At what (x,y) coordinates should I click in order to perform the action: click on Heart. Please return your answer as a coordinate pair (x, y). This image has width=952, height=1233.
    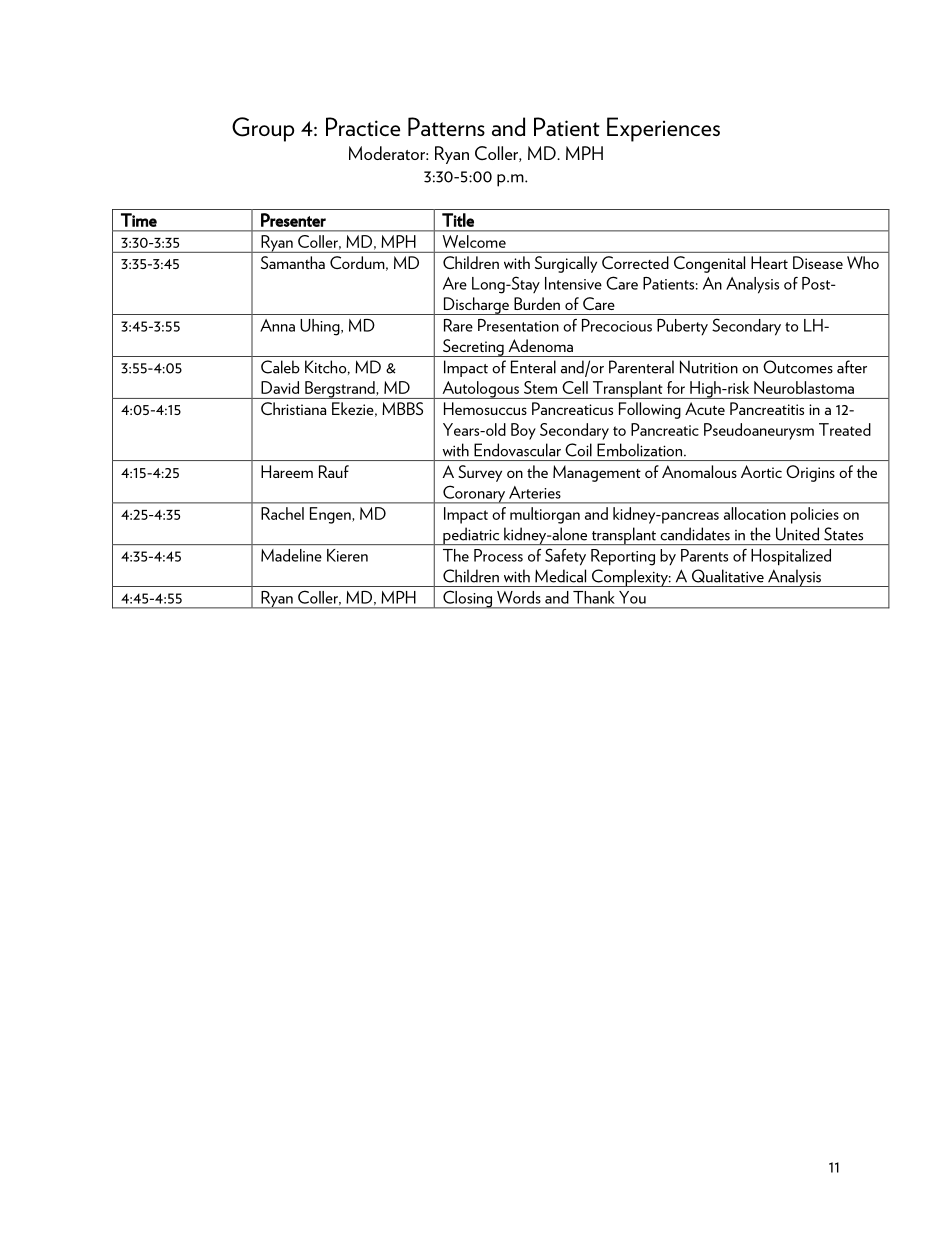
    Looking at the image, I should click on (769, 262).
